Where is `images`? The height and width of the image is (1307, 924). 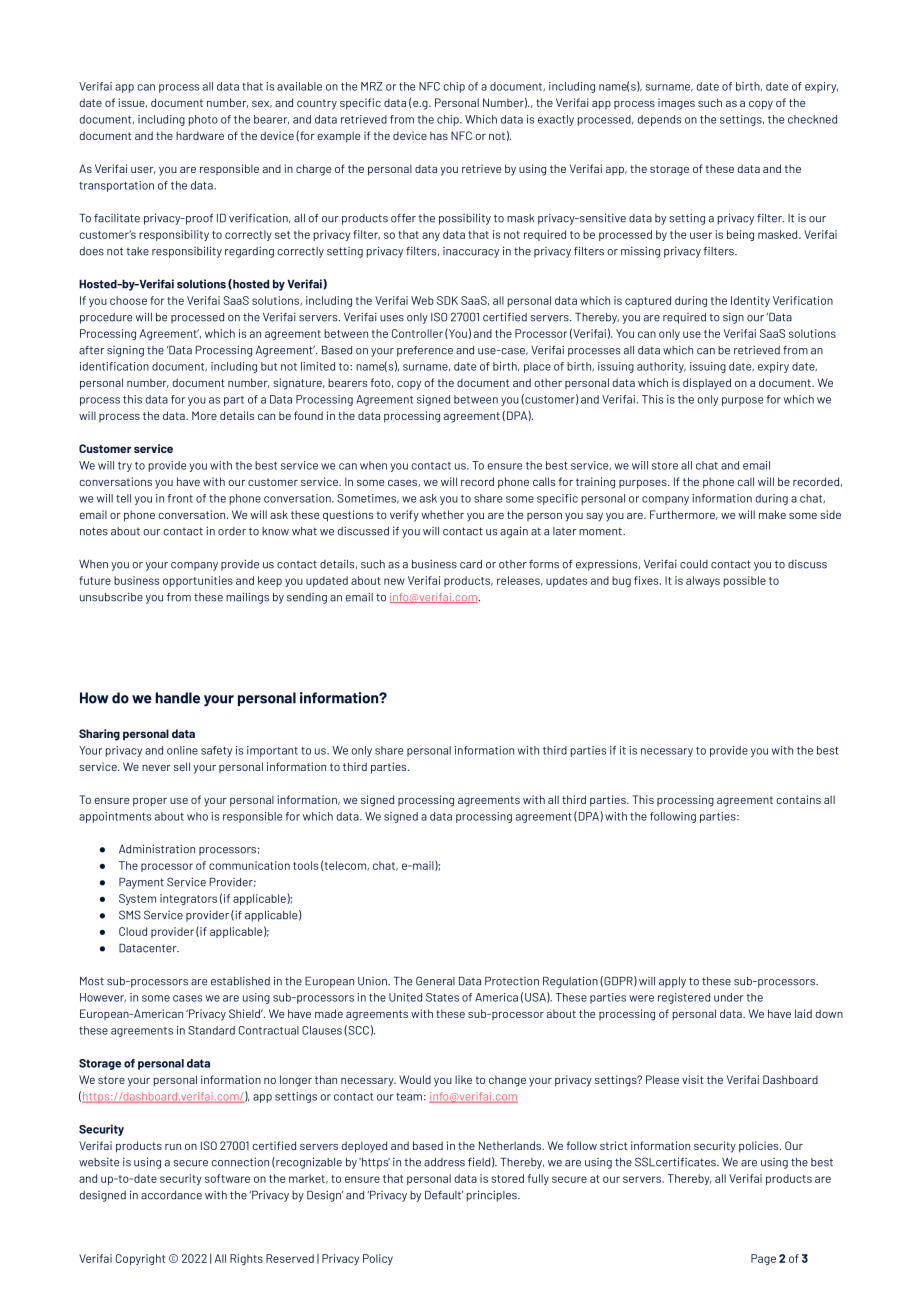
images is located at coordinates (676, 104).
